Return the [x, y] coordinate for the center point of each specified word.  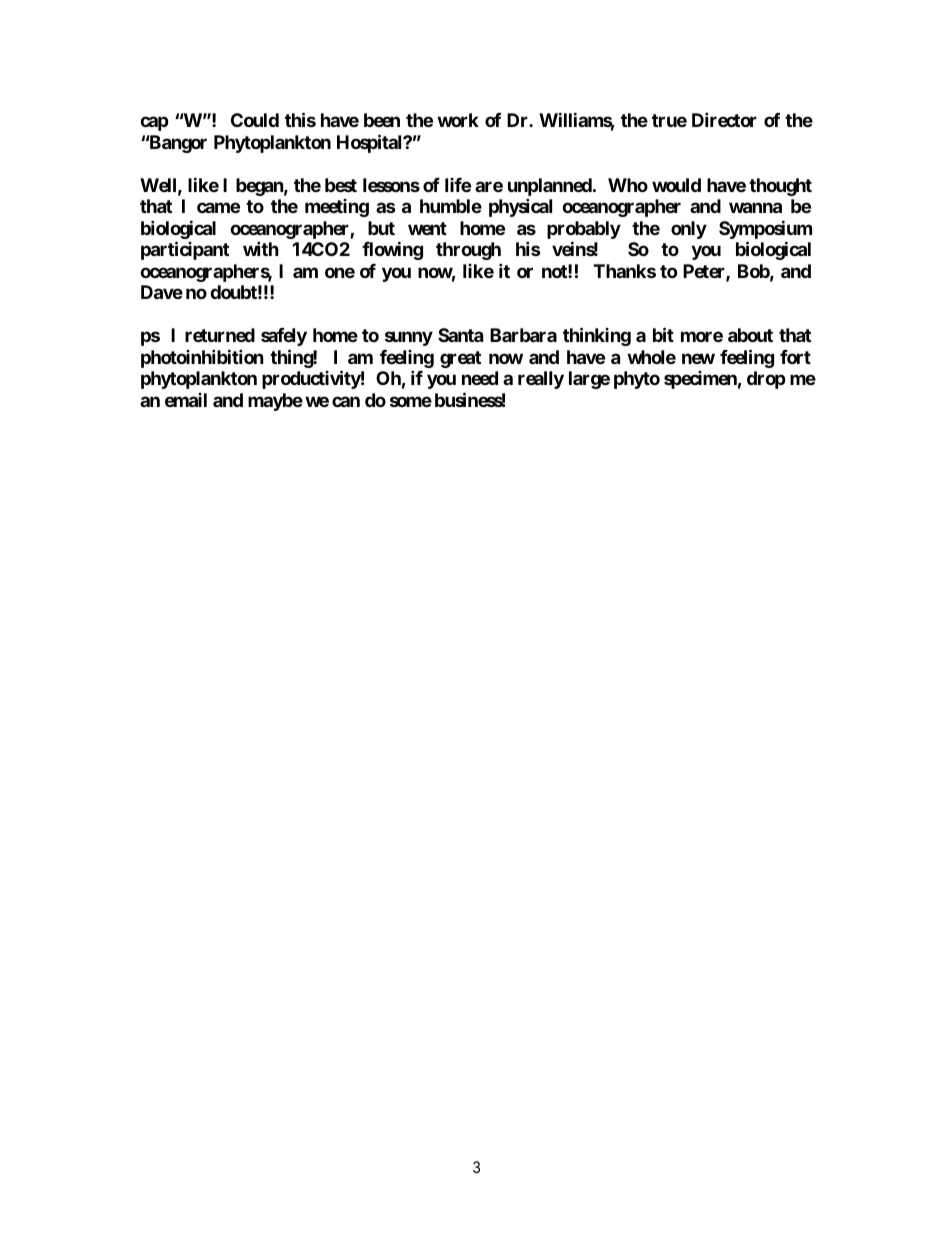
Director [724, 120]
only [689, 230]
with [261, 248]
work [458, 120]
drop [766, 380]
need [480, 378]
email [186, 400]
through [468, 251]
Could [255, 120]
